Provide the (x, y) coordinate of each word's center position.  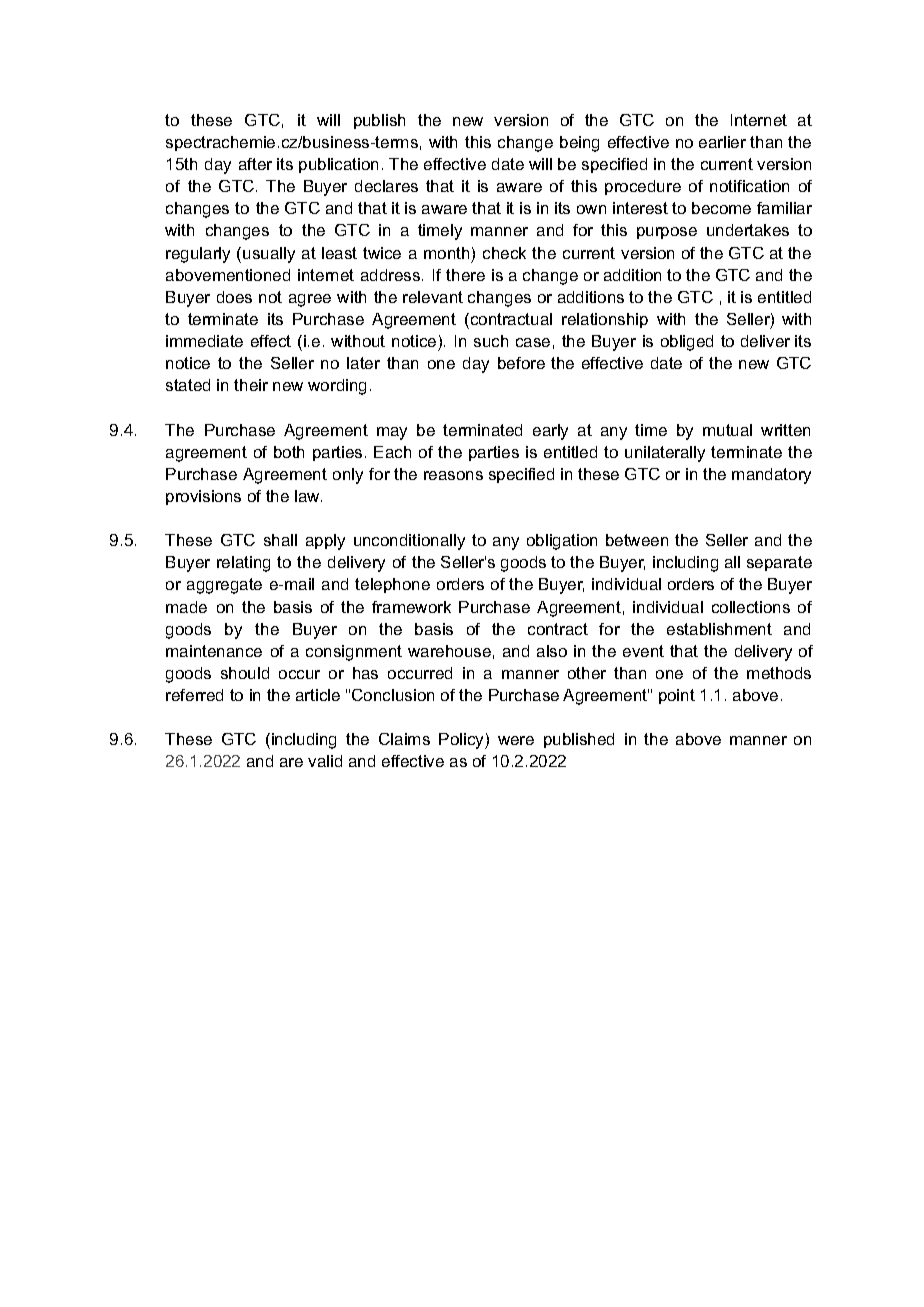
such (491, 341)
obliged (687, 343)
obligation (562, 542)
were (516, 740)
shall (280, 540)
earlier (722, 142)
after (255, 164)
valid (325, 761)
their (251, 385)
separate (779, 563)
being (579, 144)
